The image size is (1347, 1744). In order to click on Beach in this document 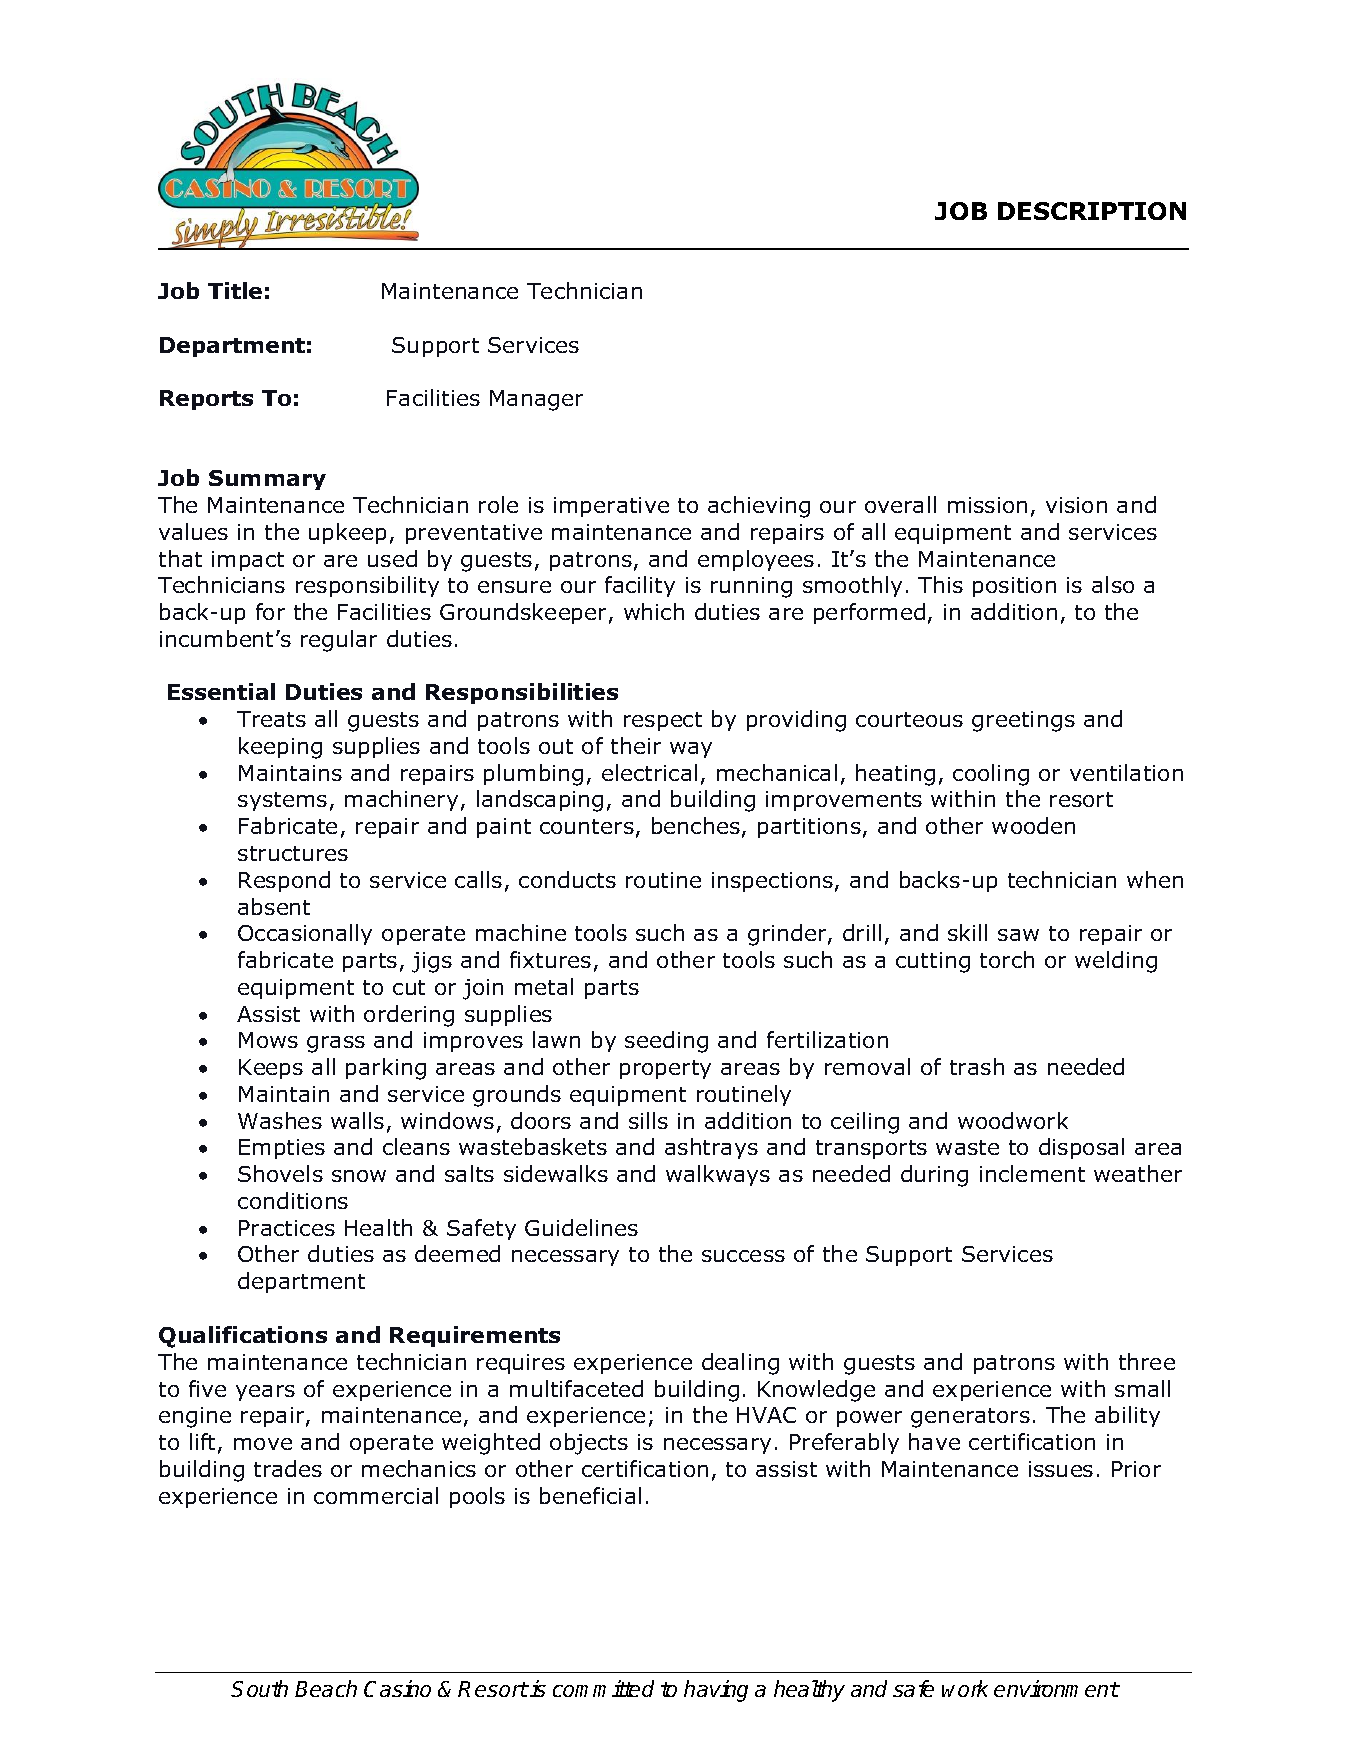, I will do `click(326, 1688)`.
